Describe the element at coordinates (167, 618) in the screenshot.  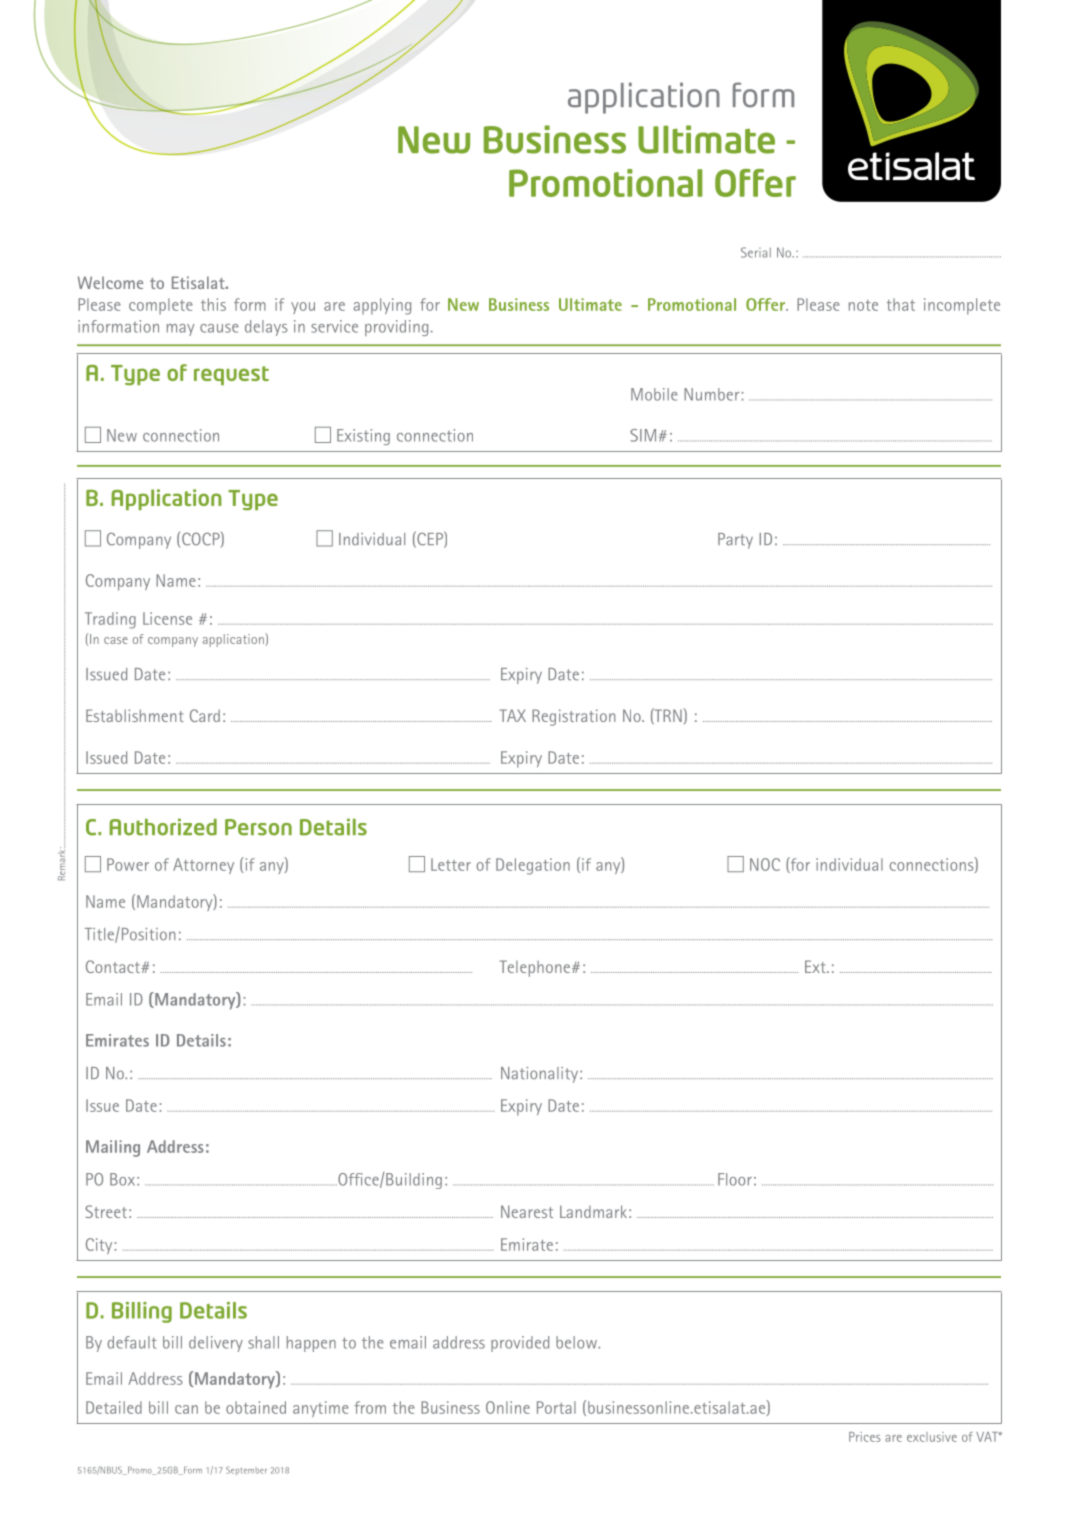
I see `License` at that location.
